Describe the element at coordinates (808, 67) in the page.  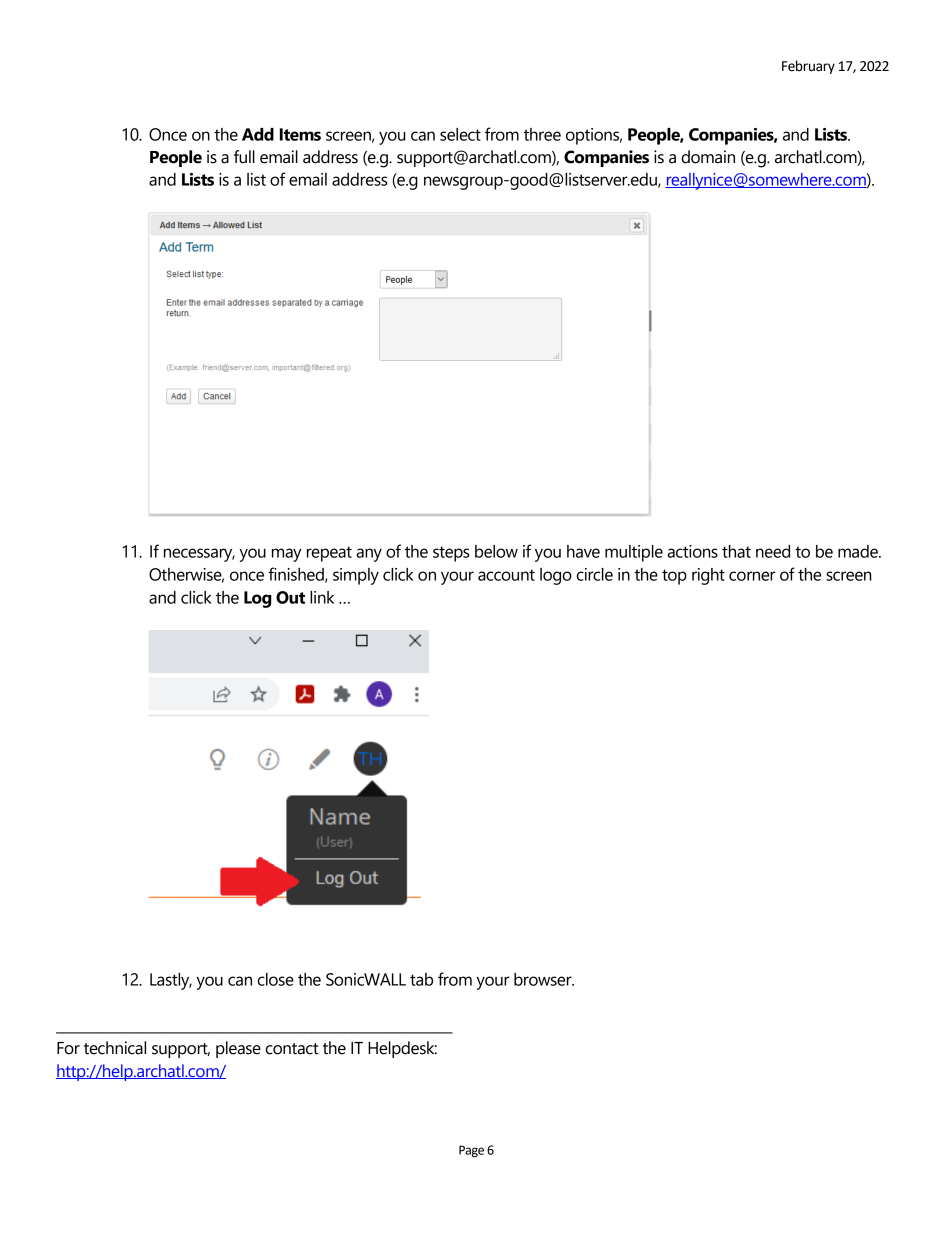
I see `February` at that location.
